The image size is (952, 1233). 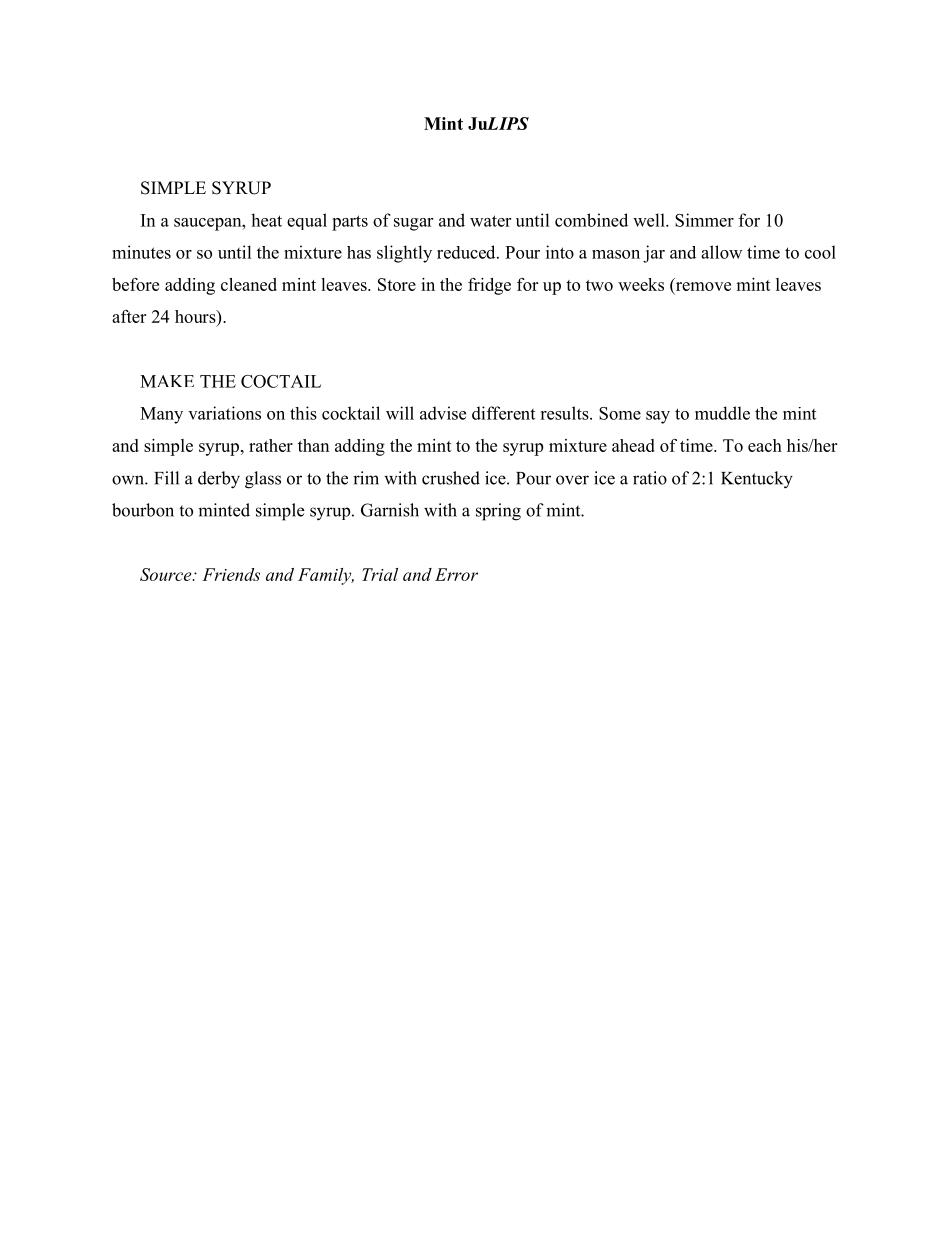 I want to click on Friends, so click(x=231, y=574).
